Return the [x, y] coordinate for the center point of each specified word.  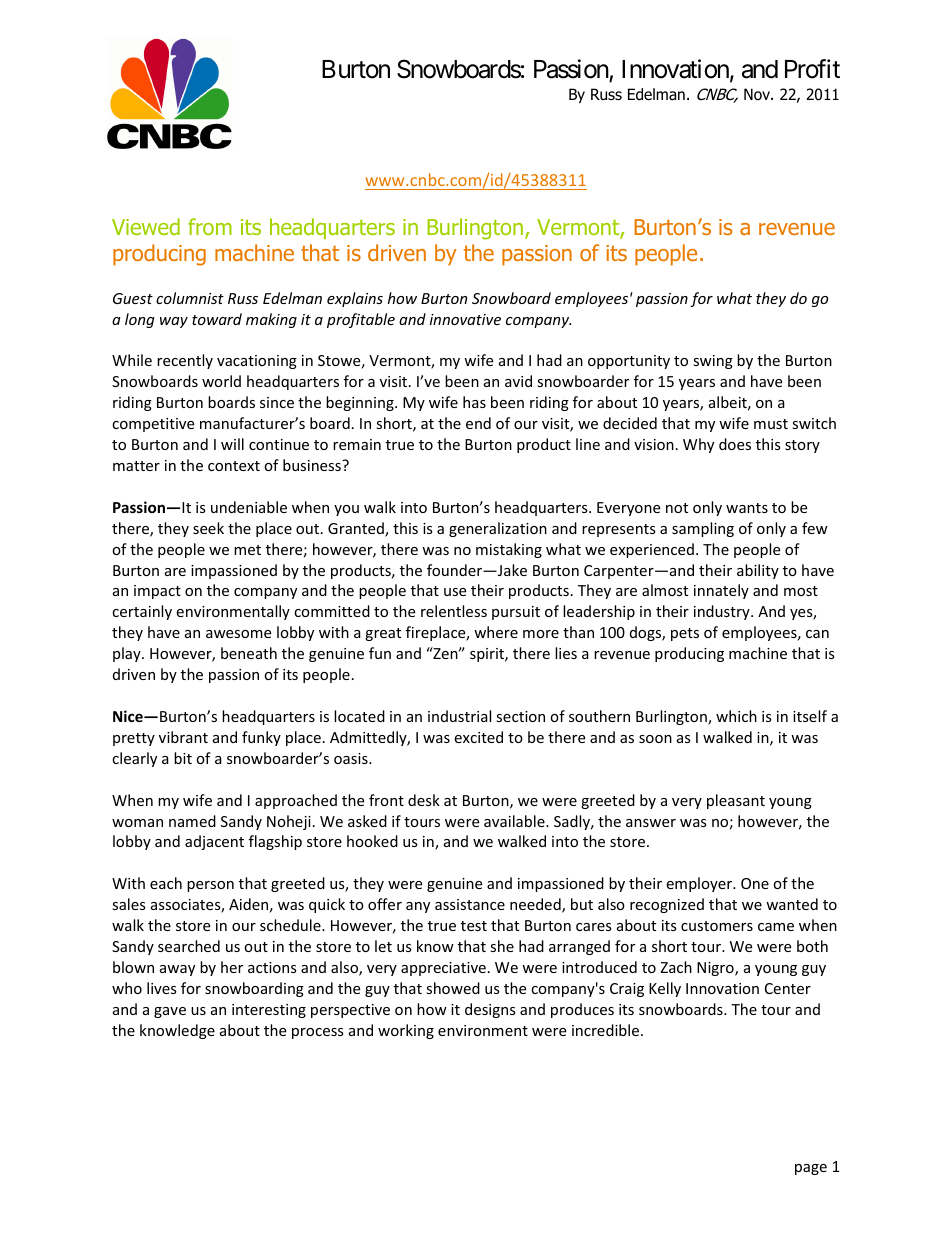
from [210, 226]
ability [758, 571]
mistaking [509, 550]
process [318, 1033]
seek [208, 528]
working [406, 1031]
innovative [465, 319]
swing [713, 362]
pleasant [736, 801]
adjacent [214, 842]
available [515, 821]
